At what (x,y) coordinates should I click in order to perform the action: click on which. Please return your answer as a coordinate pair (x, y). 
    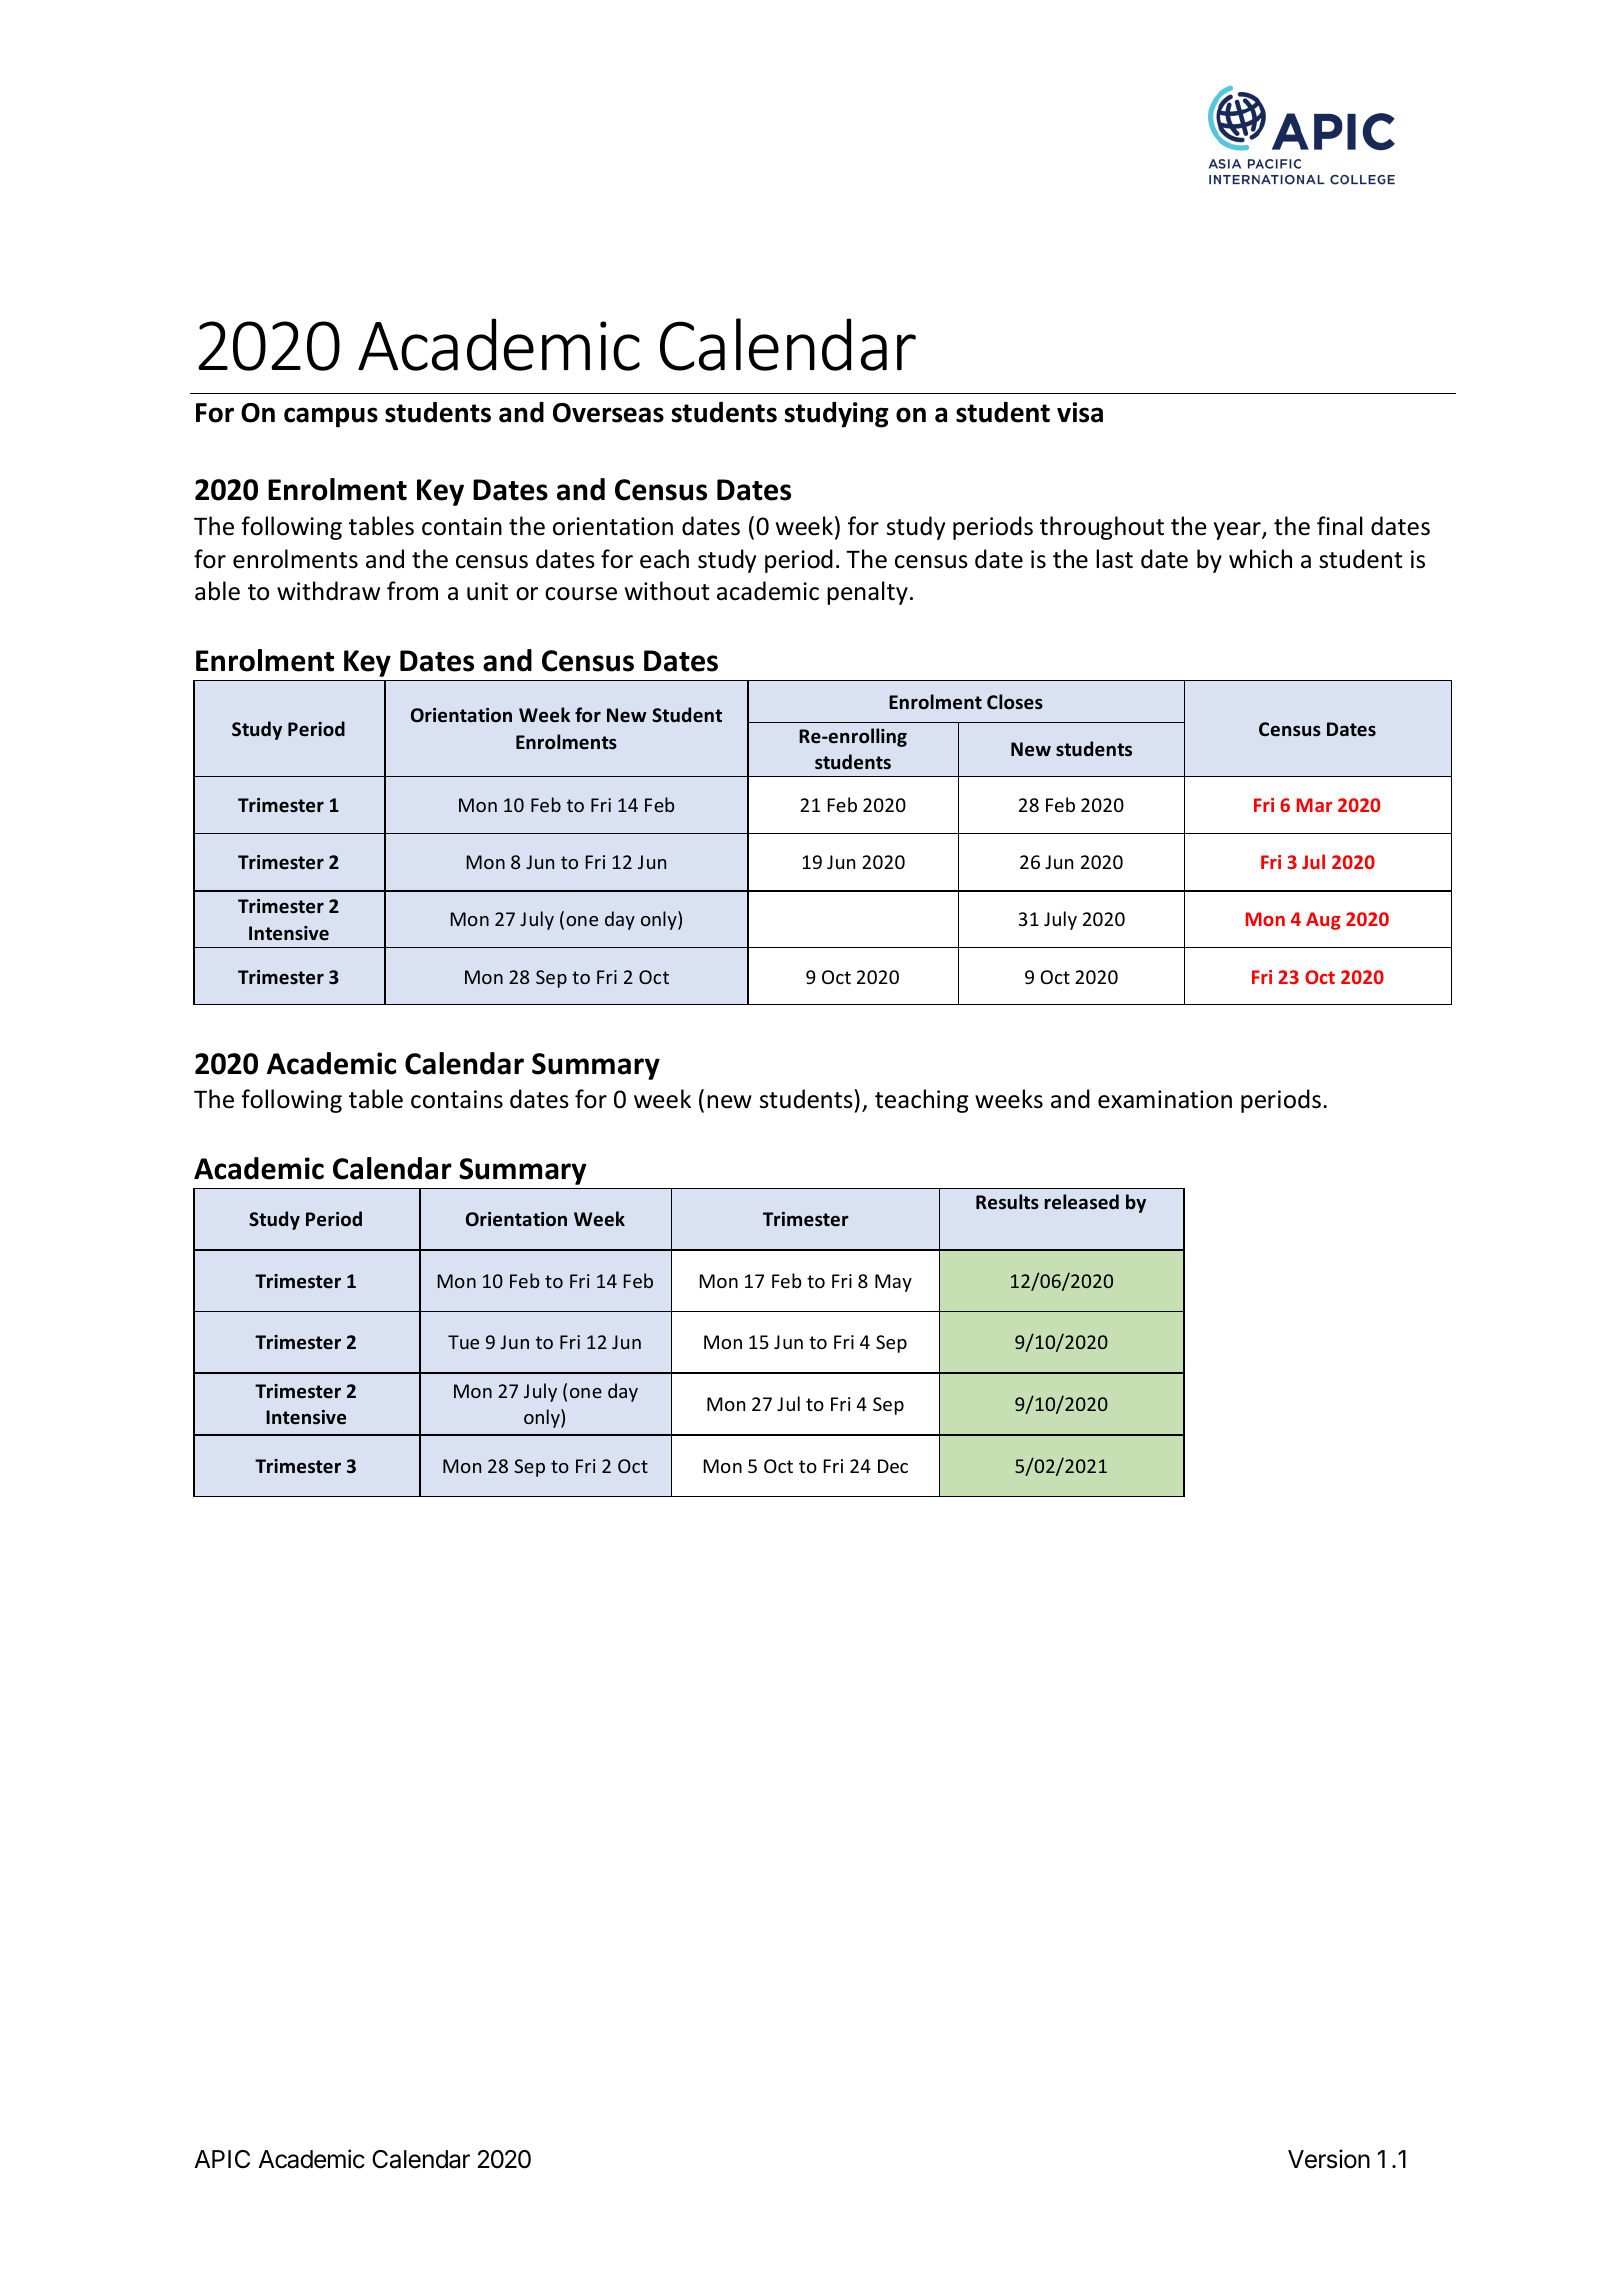
    Looking at the image, I should click on (1260, 559).
